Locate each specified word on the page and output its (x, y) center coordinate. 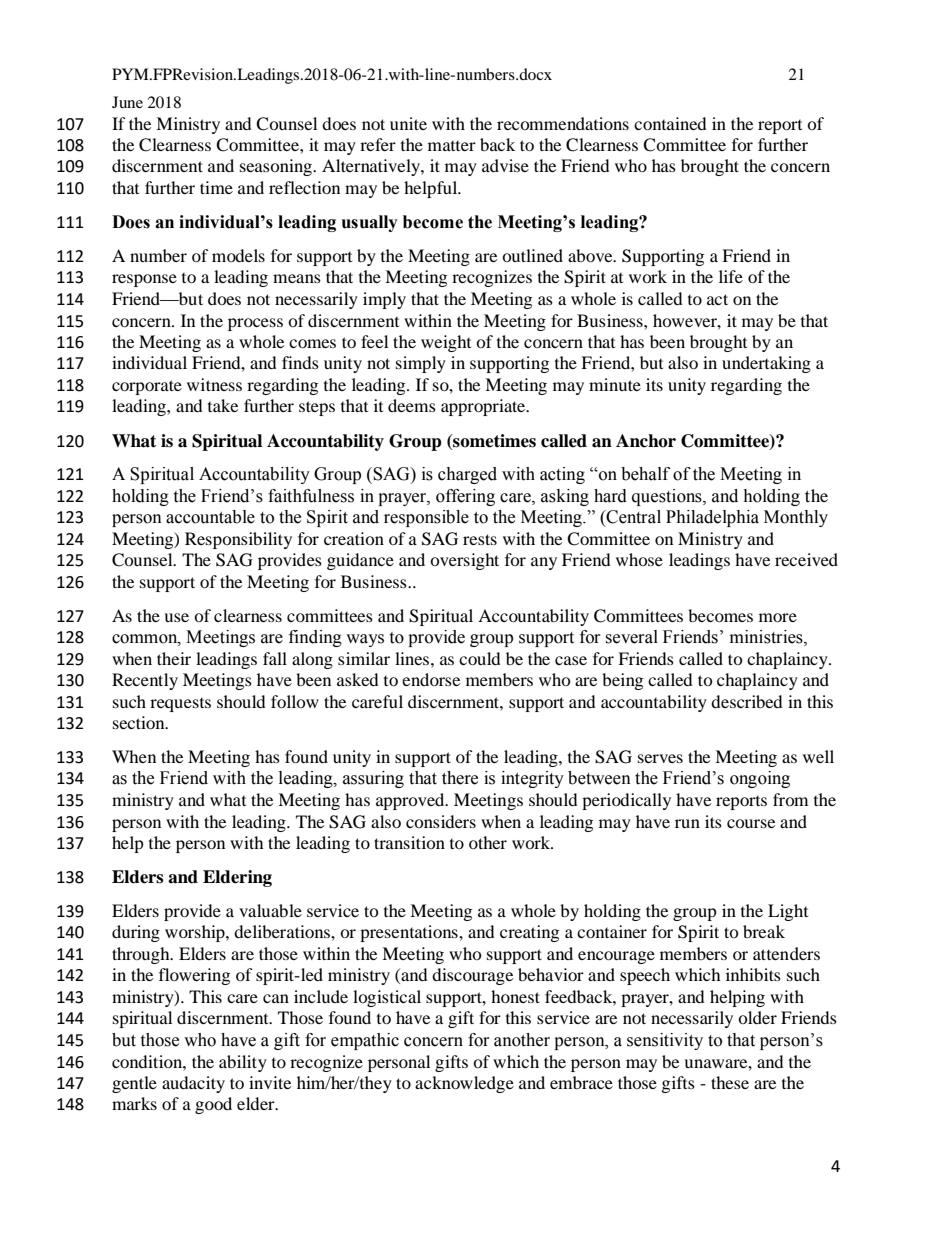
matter (452, 146)
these (730, 1082)
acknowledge (464, 1084)
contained (670, 123)
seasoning (277, 167)
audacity (193, 1084)
